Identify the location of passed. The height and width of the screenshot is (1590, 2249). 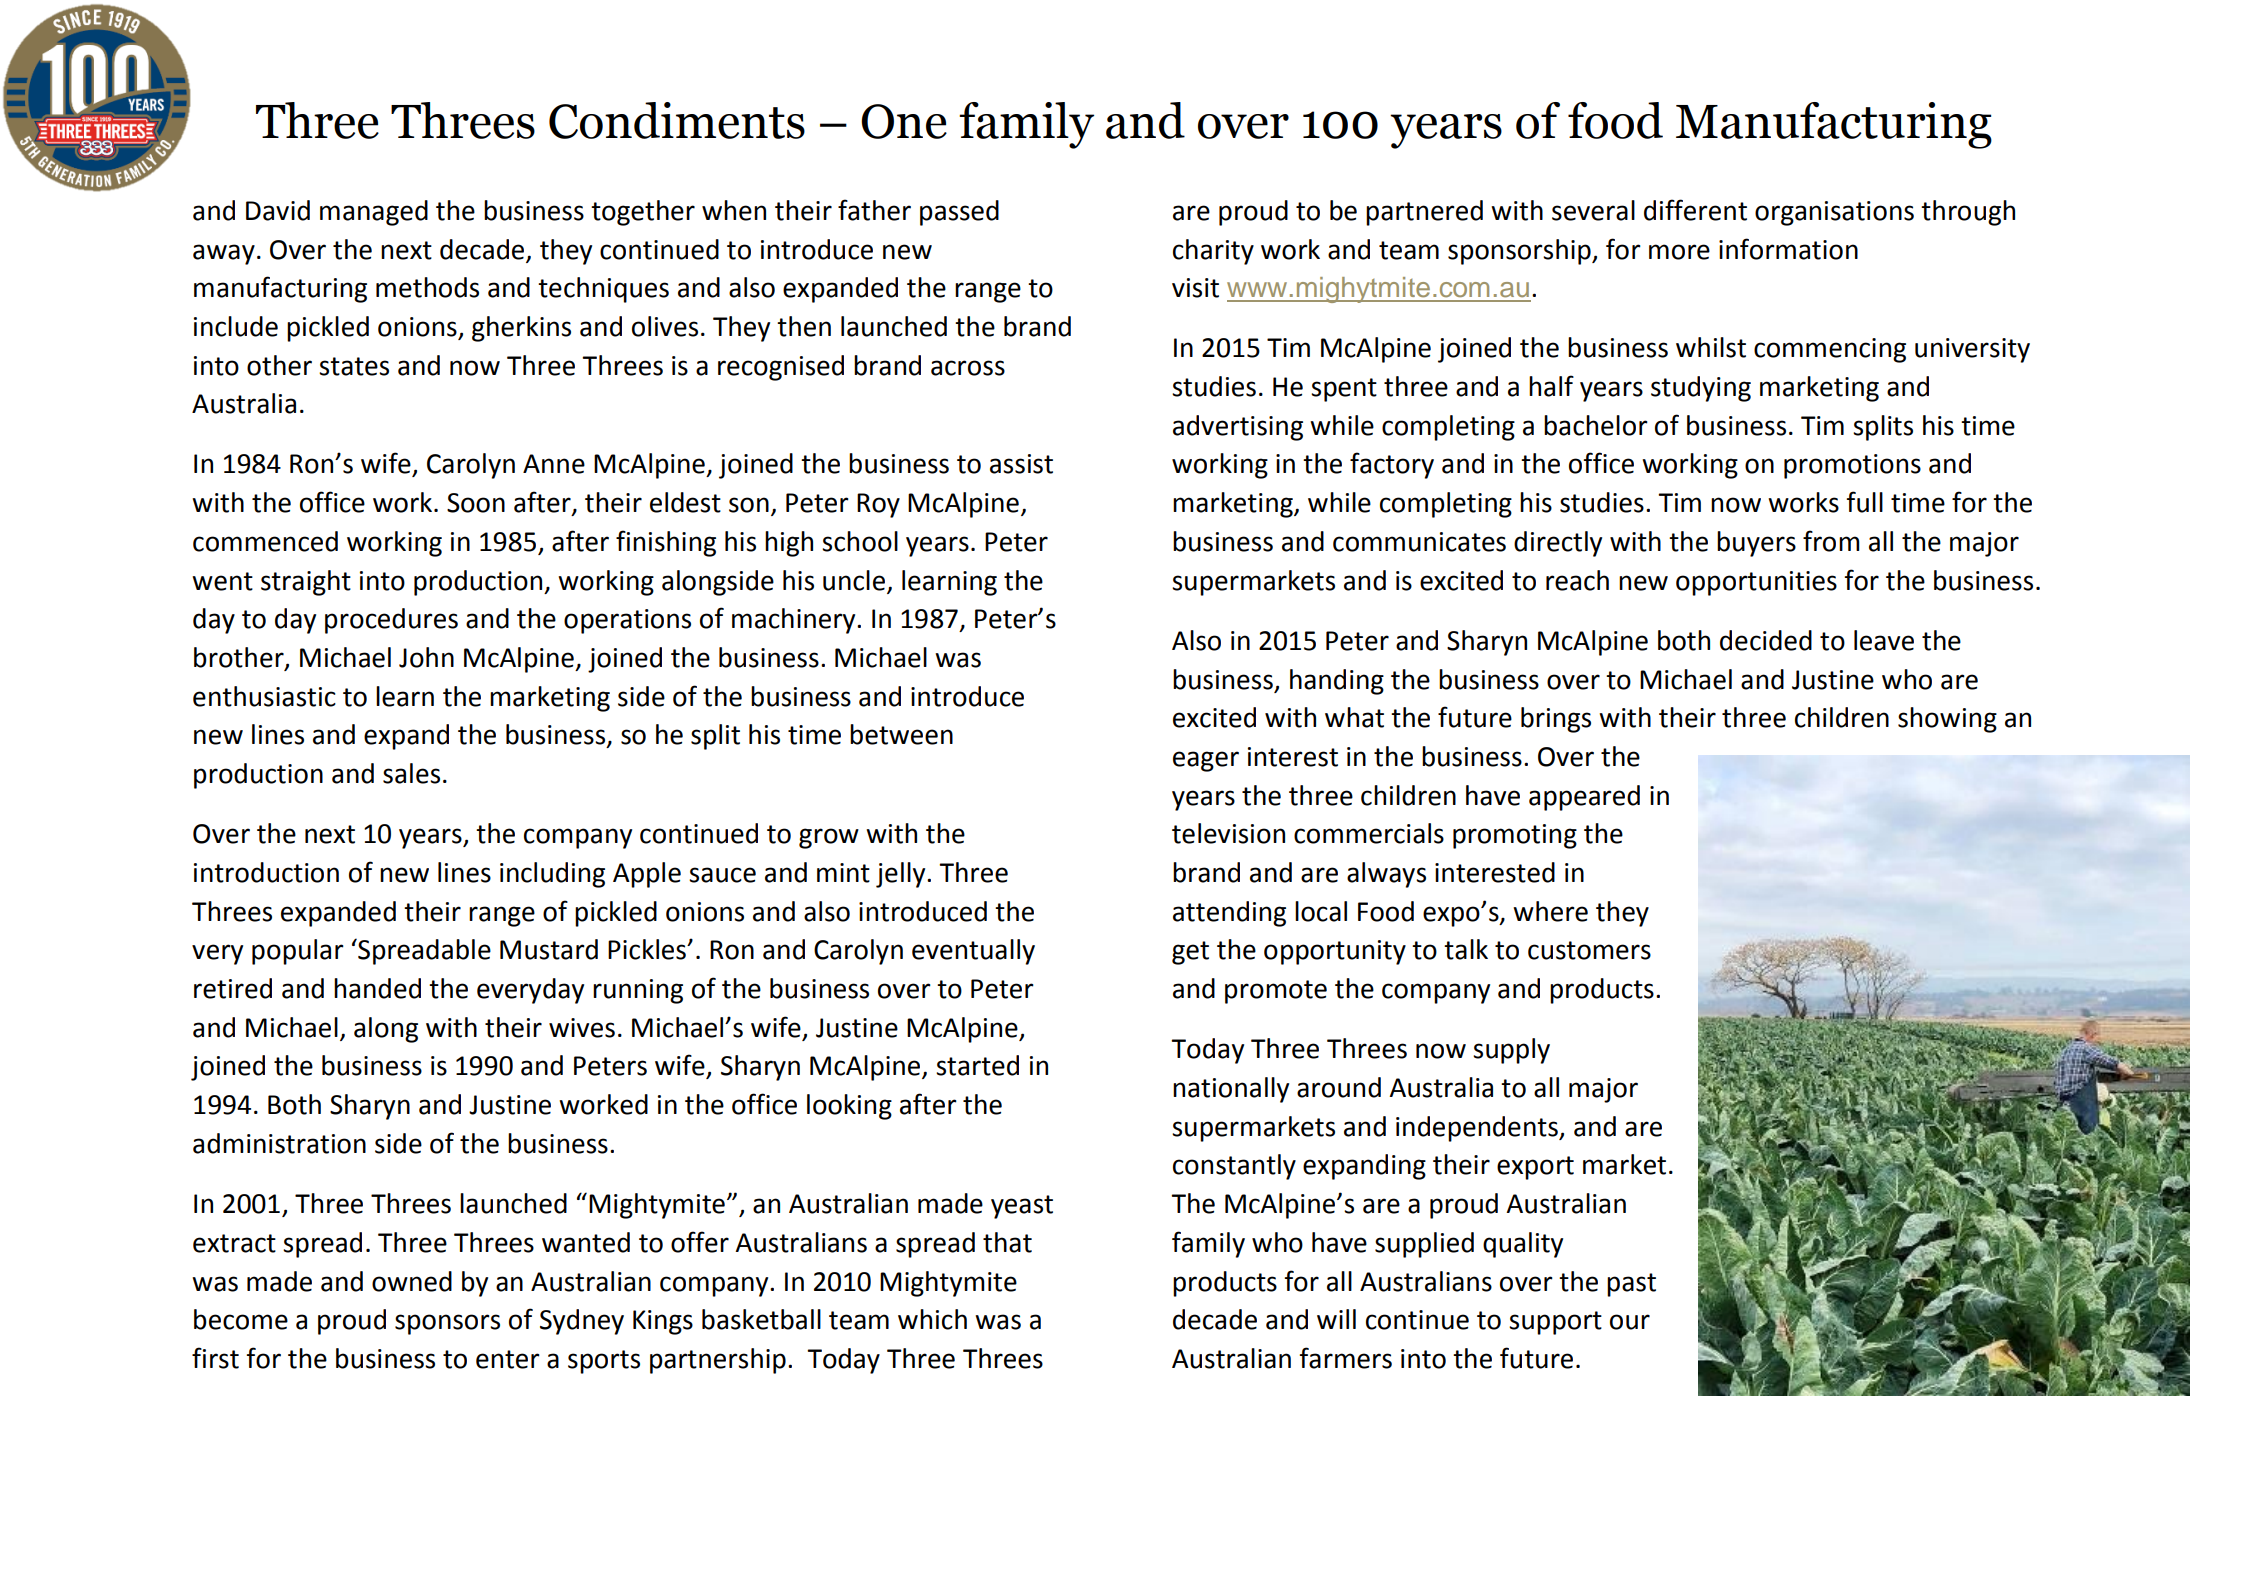
(959, 213).
